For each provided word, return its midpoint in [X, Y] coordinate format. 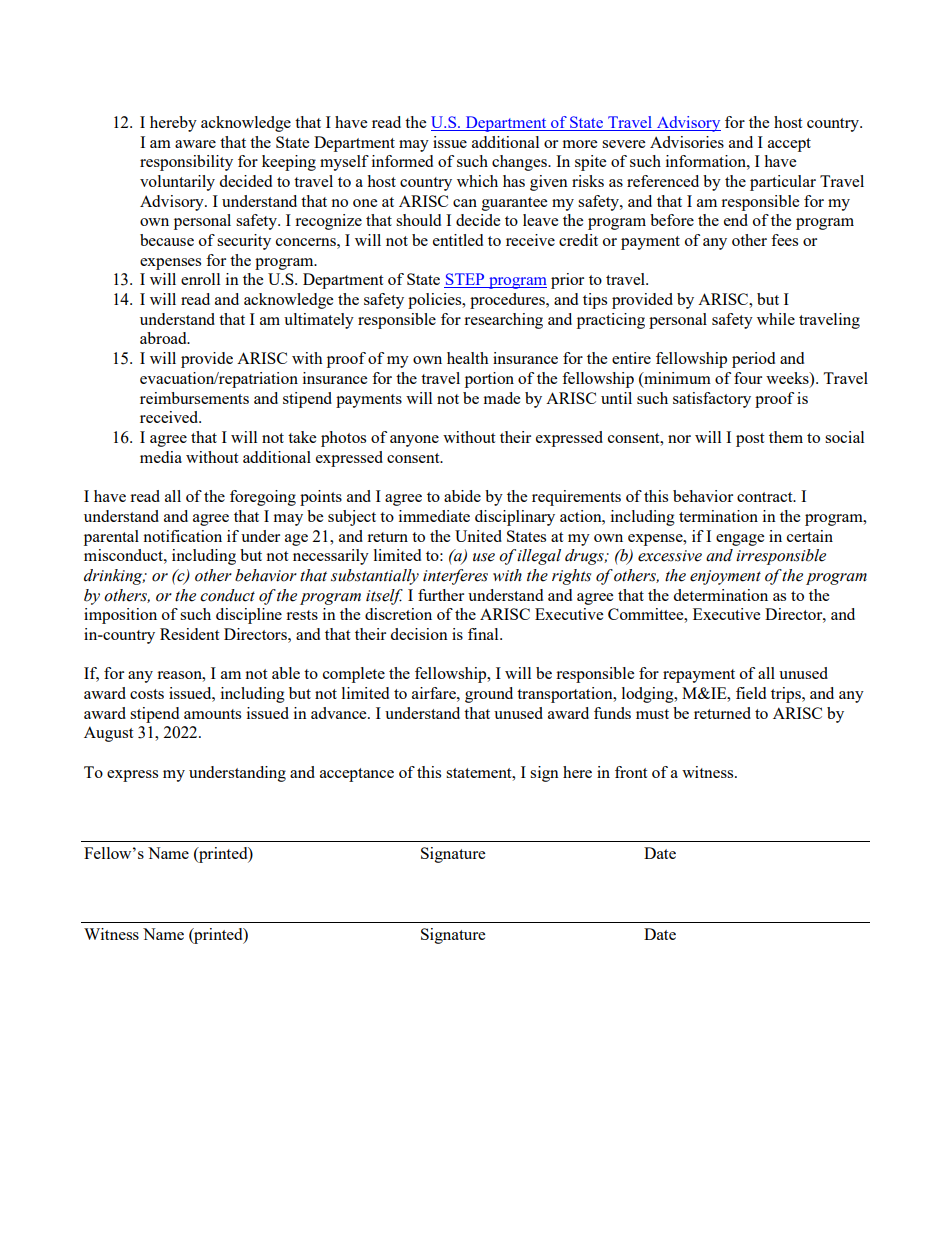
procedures [508, 301]
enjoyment [725, 577]
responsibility [186, 163]
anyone [414, 441]
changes [520, 163]
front [631, 772]
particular [783, 183]
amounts [212, 714]
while [776, 319]
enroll [200, 279]
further [441, 595]
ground [489, 695]
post [750, 440]
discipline [249, 616]
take [302, 437]
